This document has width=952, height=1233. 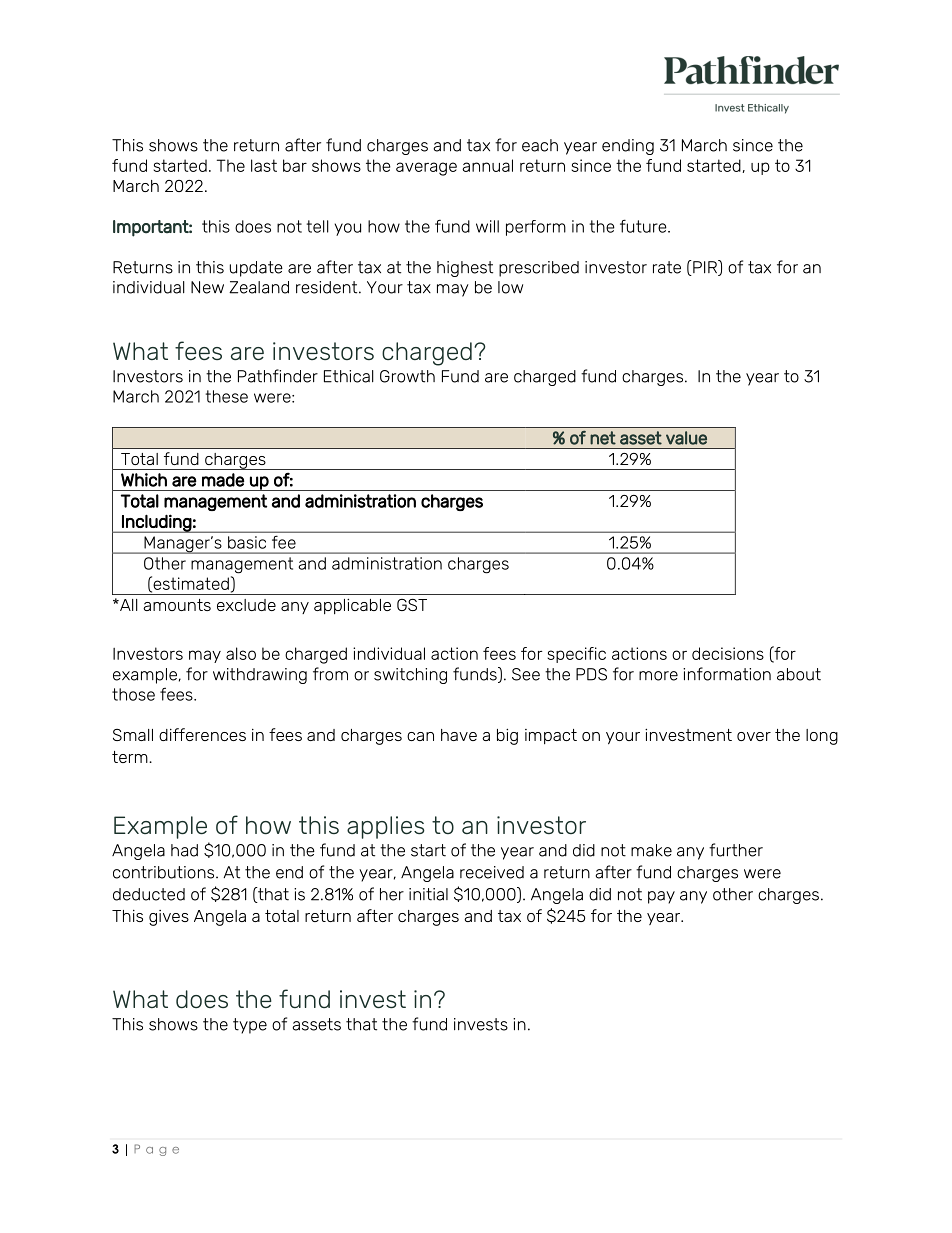 What do you see at coordinates (628, 147) in the document?
I see `ending` at bounding box center [628, 147].
